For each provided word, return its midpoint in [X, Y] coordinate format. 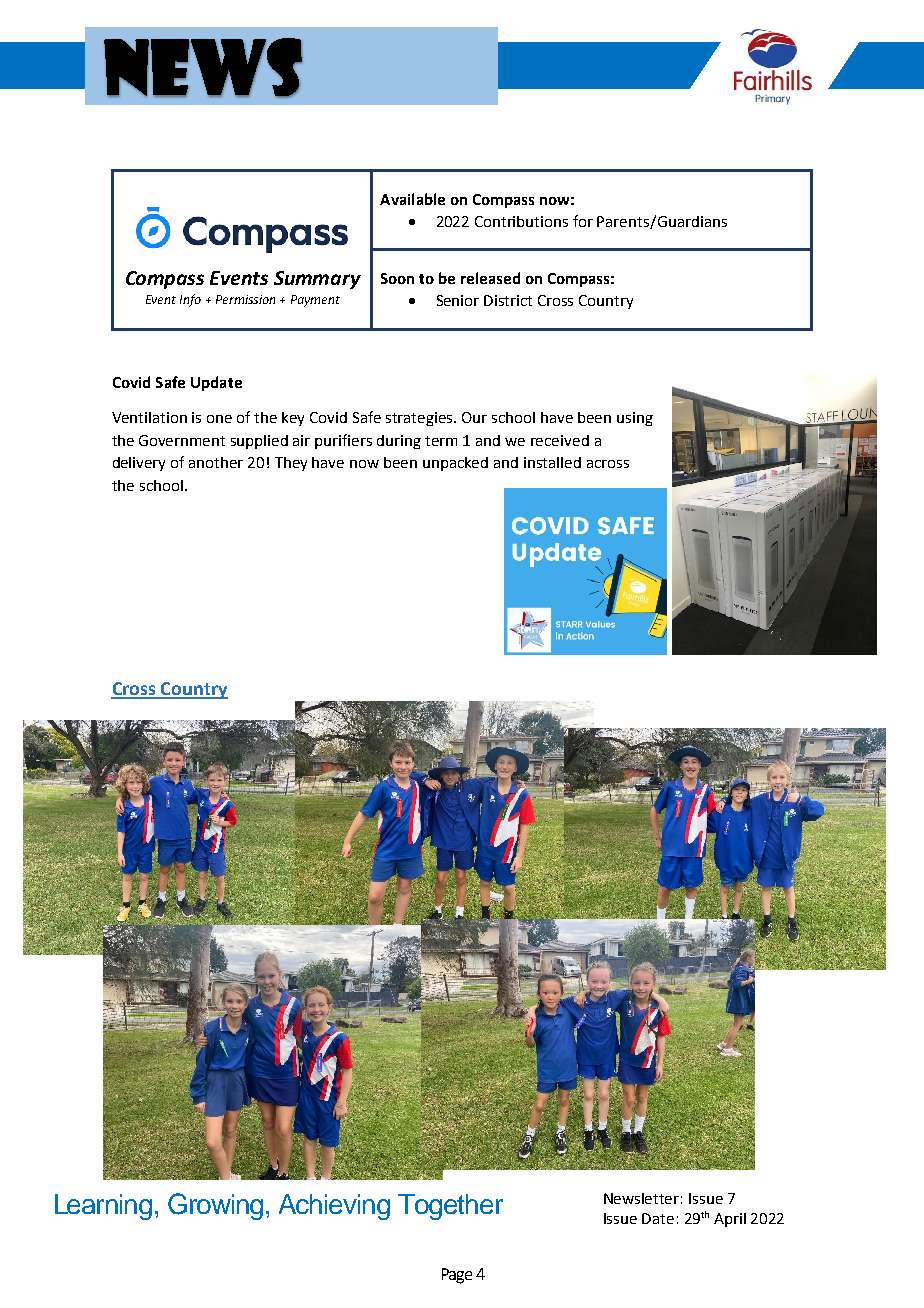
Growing [217, 1206]
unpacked [455, 464]
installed [552, 462]
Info [190, 300]
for [583, 221]
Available [412, 199]
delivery [139, 464]
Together [450, 1207]
